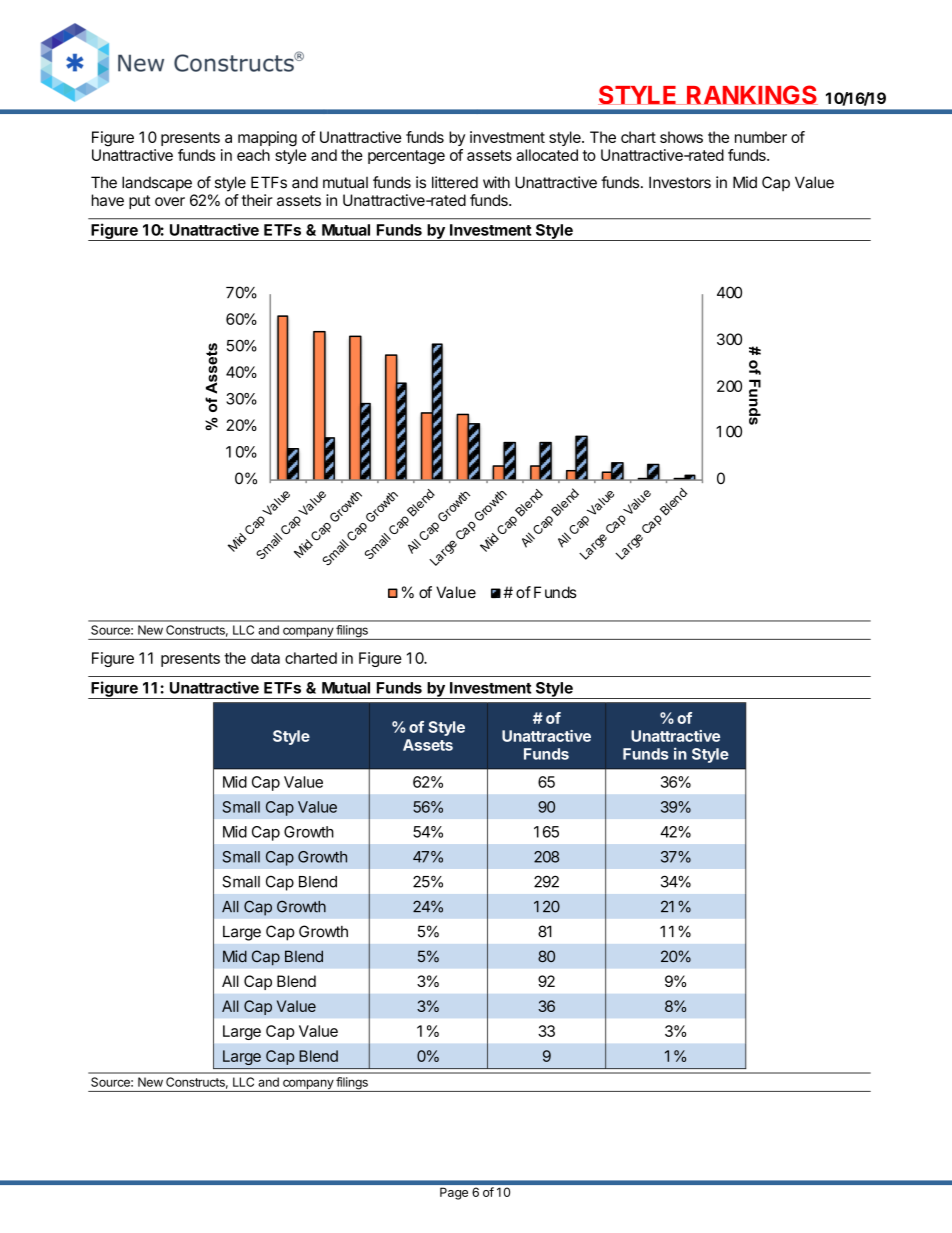 Image resolution: width=952 pixels, height=1233 pixels. Describe the element at coordinates (157, 184) in the page. I see `landscape` at that location.
